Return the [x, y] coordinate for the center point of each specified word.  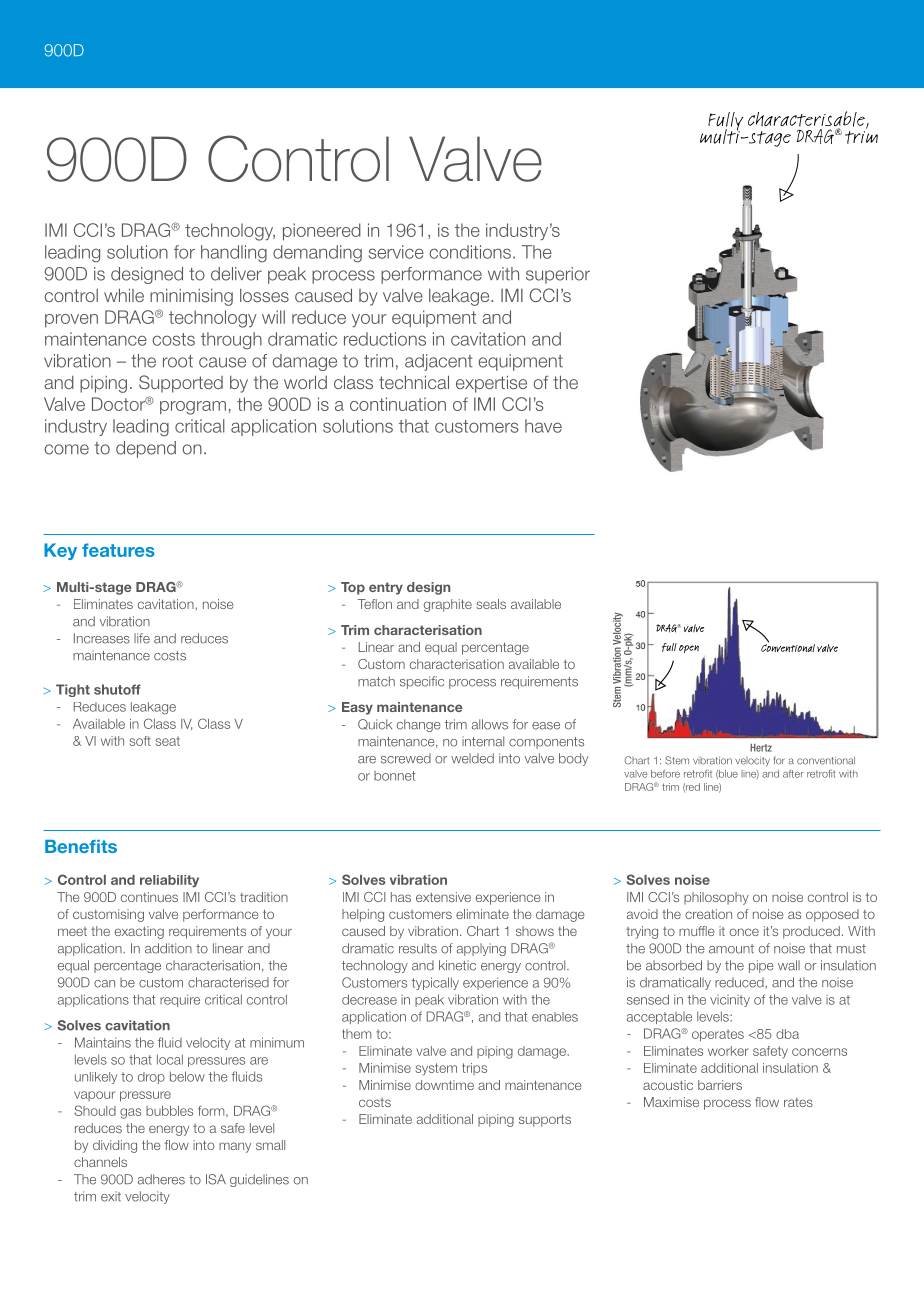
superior [558, 275]
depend [146, 449]
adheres [161, 1179]
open [689, 649]
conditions [470, 252]
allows [490, 724]
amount [731, 949]
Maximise [671, 1102]
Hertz [761, 748]
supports [545, 1121]
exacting [139, 932]
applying [481, 949]
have [543, 426]
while [124, 295]
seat [168, 741]
